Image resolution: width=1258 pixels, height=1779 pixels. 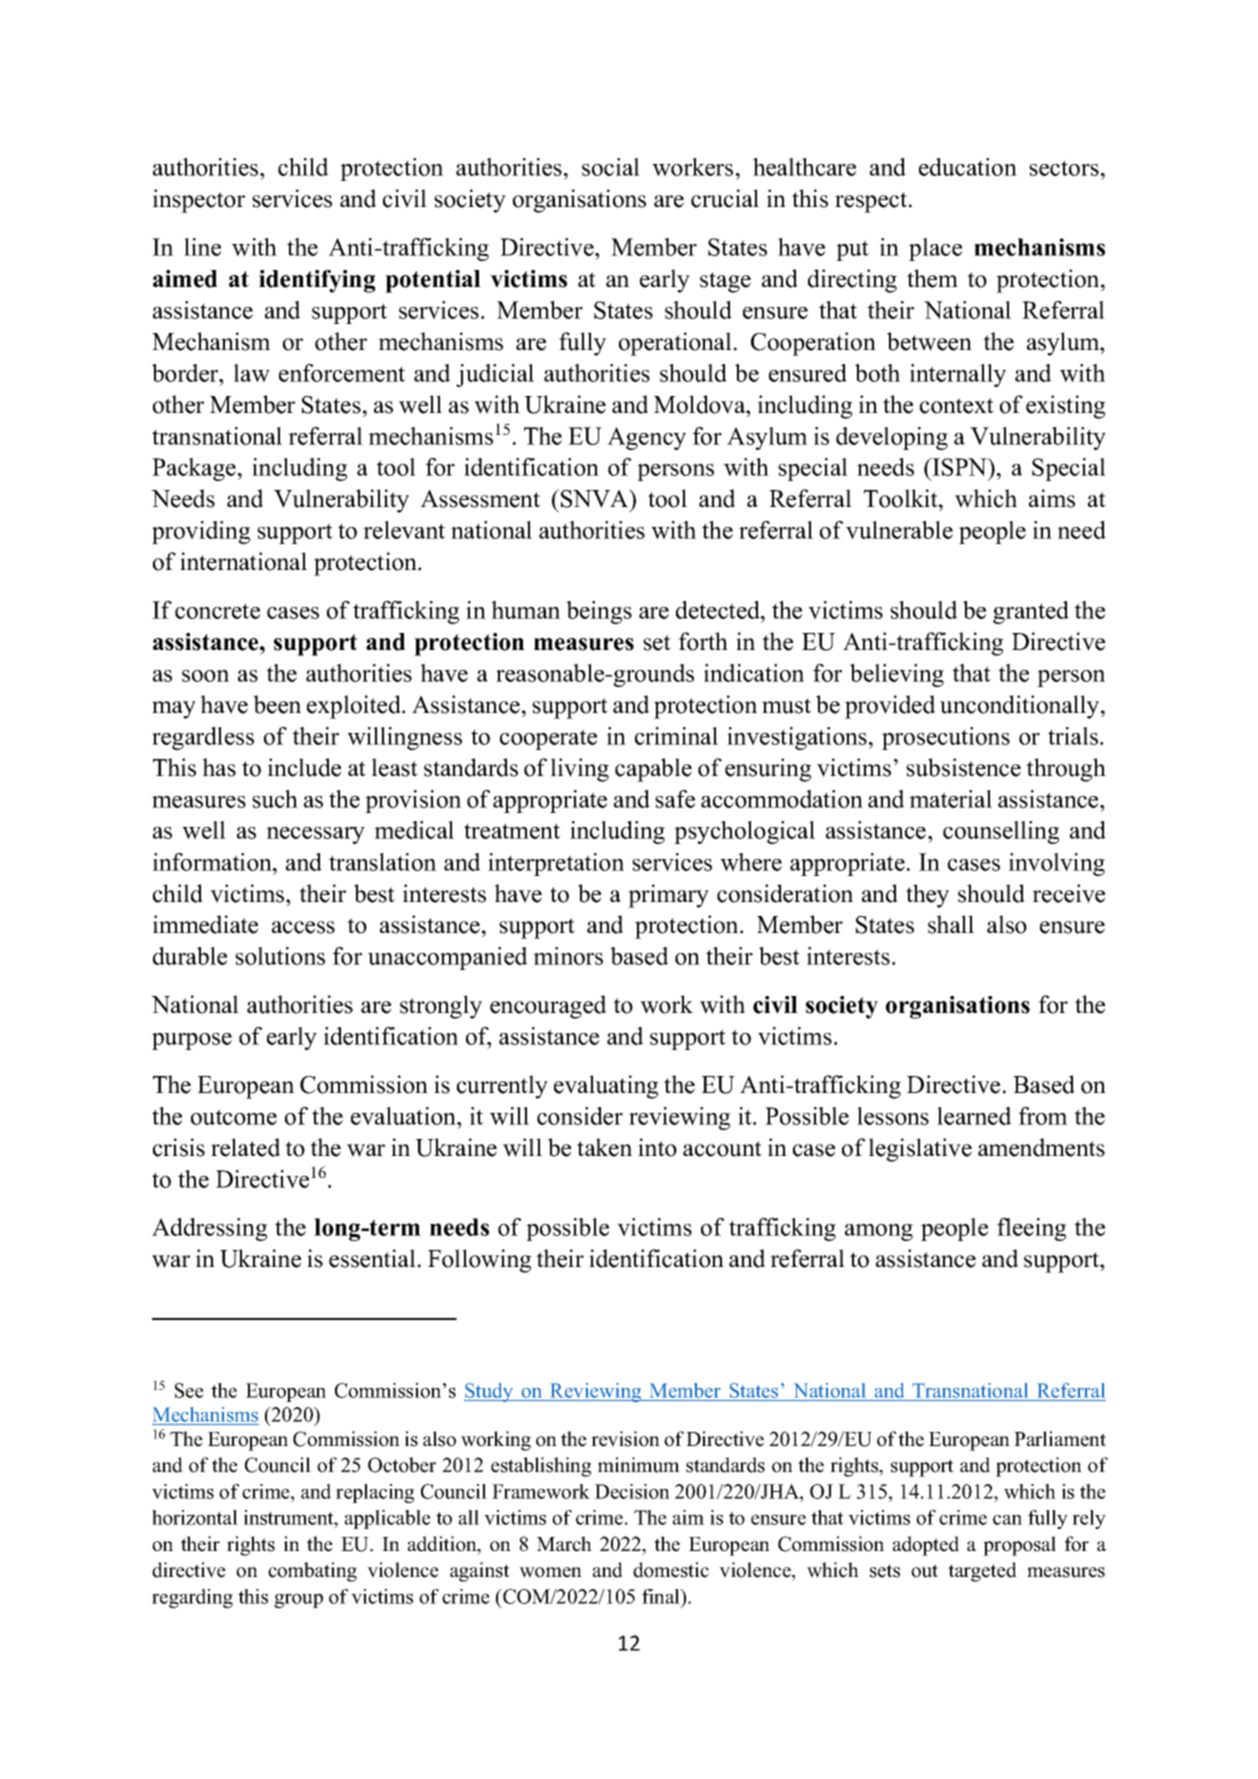 I want to click on social, so click(x=611, y=167).
